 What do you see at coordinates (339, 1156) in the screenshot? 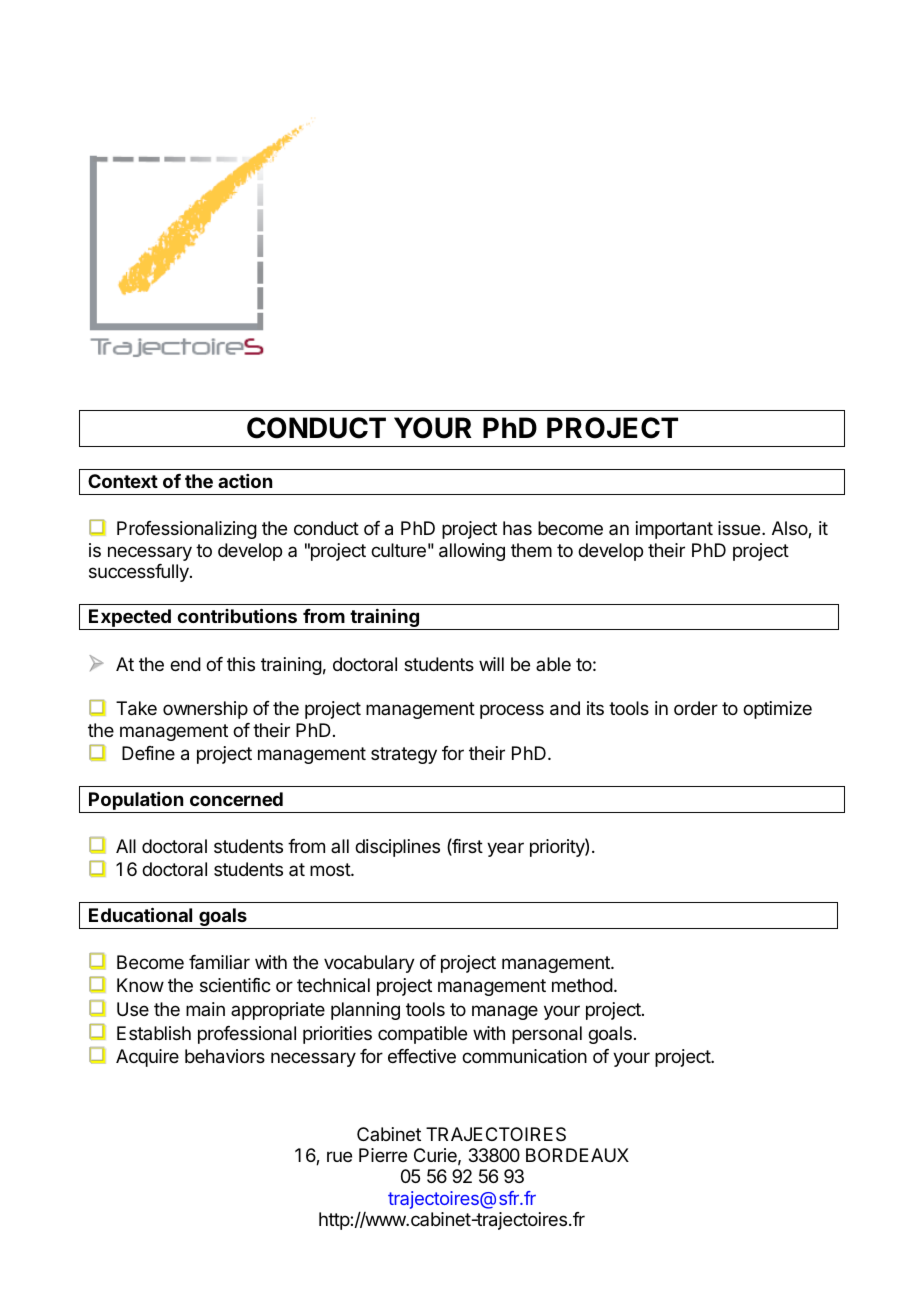
I see `rue` at bounding box center [339, 1156].
